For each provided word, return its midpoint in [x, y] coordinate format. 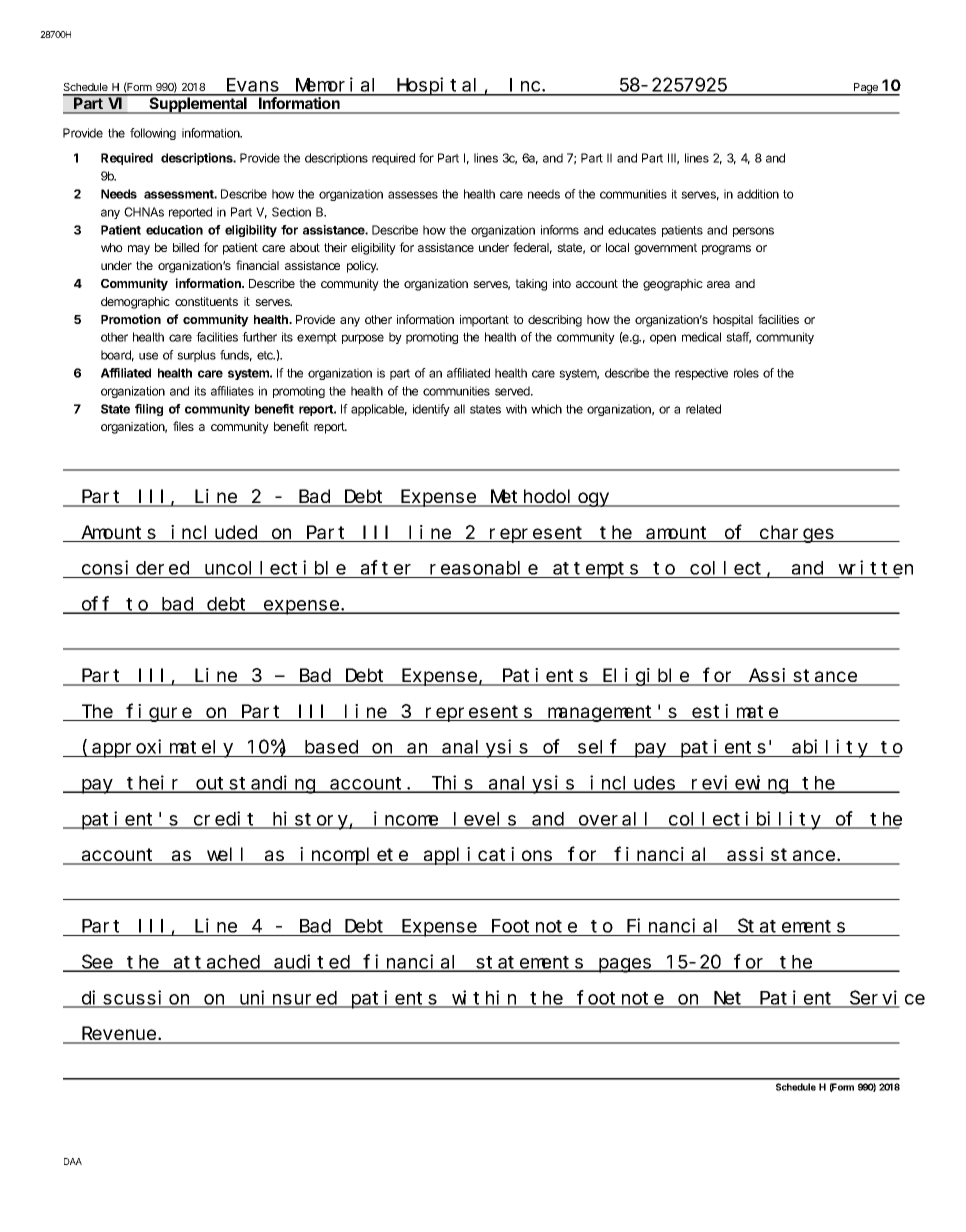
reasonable [484, 569]
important [484, 321]
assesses [413, 195]
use [148, 356]
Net [729, 999]
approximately [163, 748]
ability [830, 748]
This [452, 783]
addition [758, 194]
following [153, 134]
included [215, 533]
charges [797, 534]
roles [746, 373]
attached [217, 963]
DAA [73, 1161]
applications [488, 856]
